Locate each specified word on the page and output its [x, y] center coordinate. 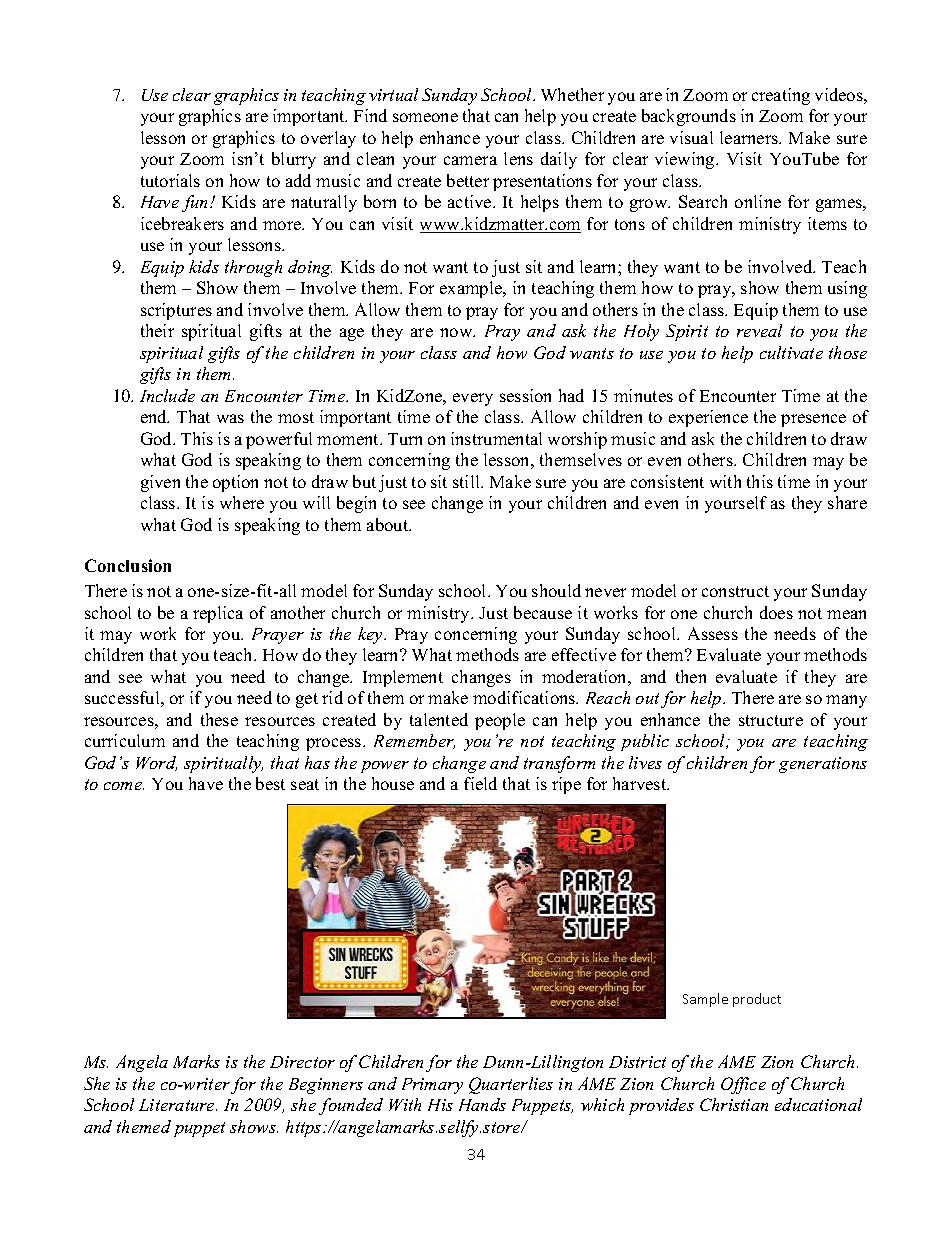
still [468, 481]
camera [470, 160]
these [219, 719]
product [757, 1000]
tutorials [170, 180]
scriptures [176, 311]
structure [771, 720]
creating [781, 96]
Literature [178, 1105]
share [847, 502]
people [500, 721]
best [270, 783]
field [480, 783]
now [457, 332]
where [242, 502]
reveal [759, 330]
